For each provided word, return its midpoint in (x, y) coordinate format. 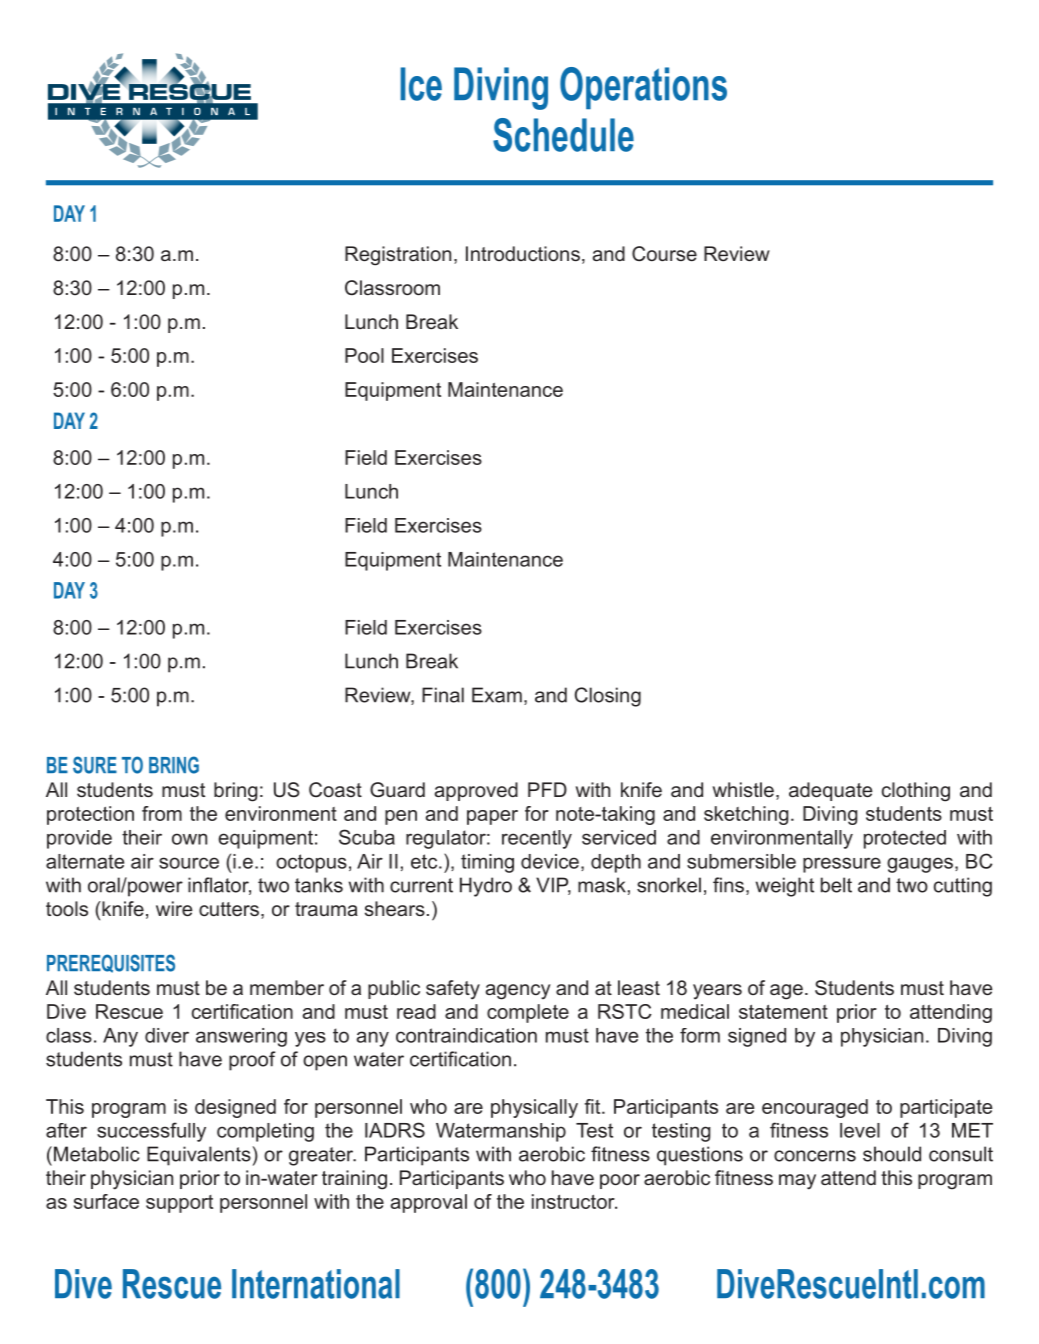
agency (518, 992)
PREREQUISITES (111, 963)
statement (783, 1012)
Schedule (563, 135)
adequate (830, 791)
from (162, 813)
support (179, 1204)
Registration (398, 256)
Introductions (523, 253)
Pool (364, 355)
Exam (497, 695)
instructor (574, 1201)
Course (664, 254)
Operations (643, 88)
